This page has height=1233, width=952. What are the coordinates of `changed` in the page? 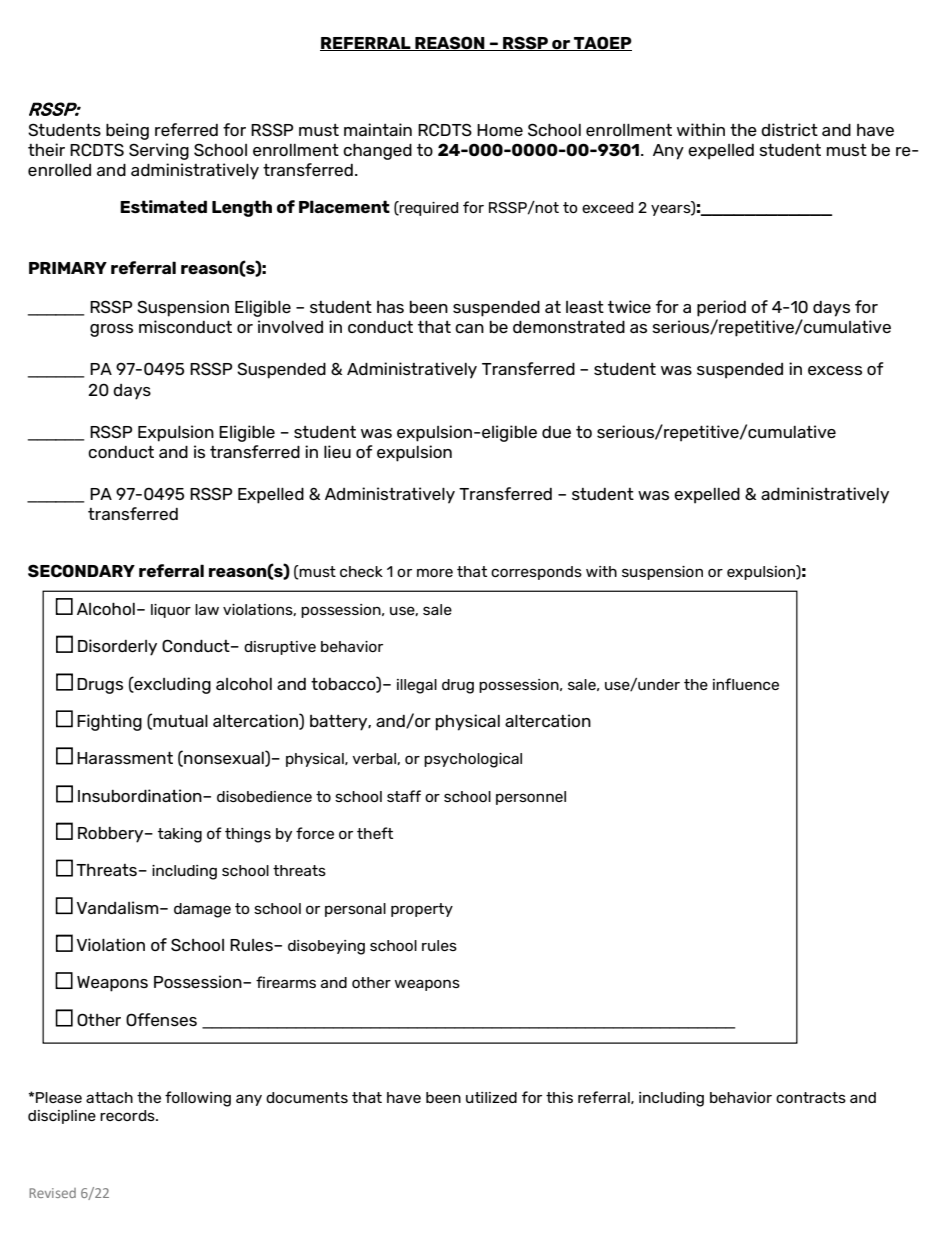 It's located at (377, 151).
